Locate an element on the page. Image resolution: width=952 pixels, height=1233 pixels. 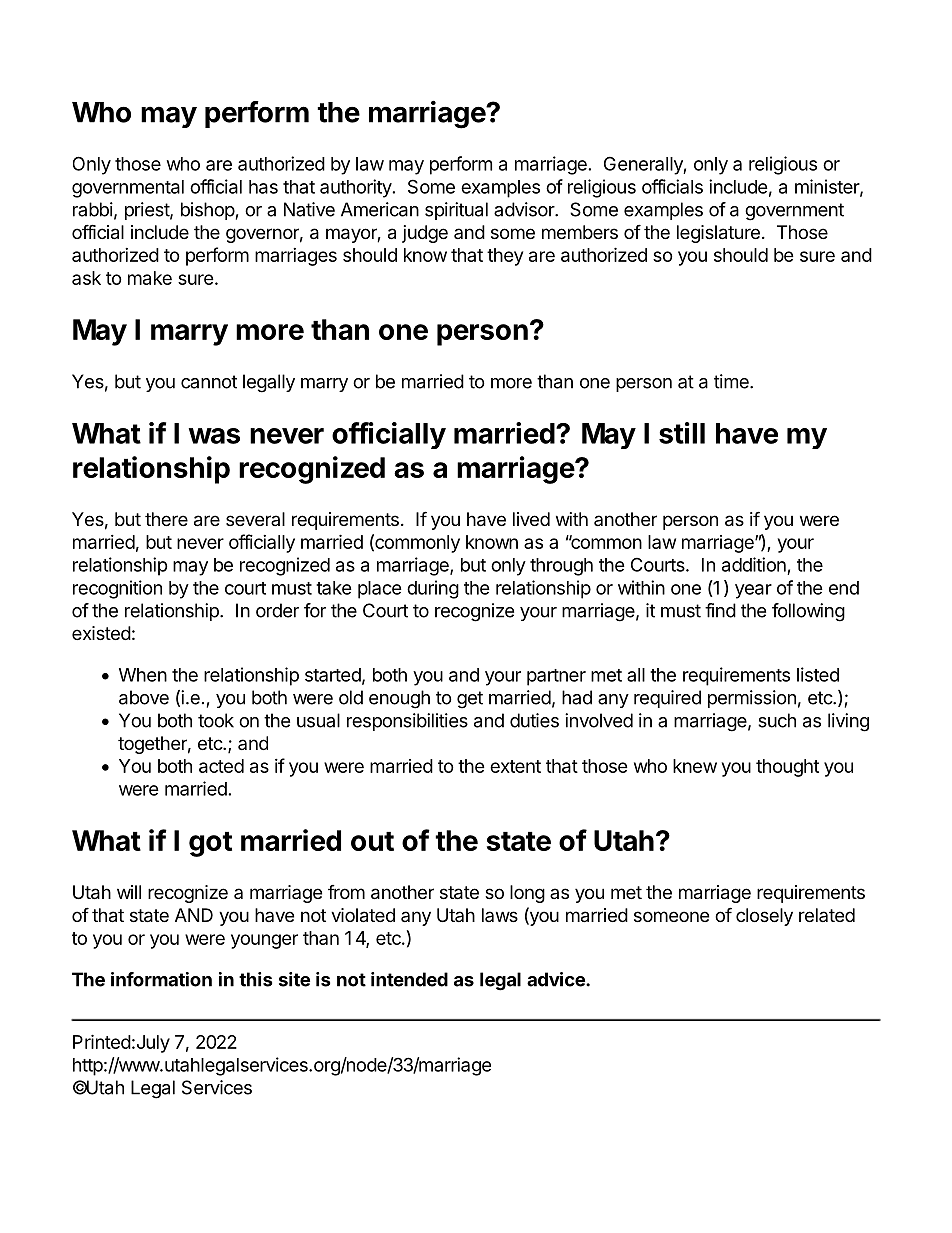
thought is located at coordinates (787, 768).
